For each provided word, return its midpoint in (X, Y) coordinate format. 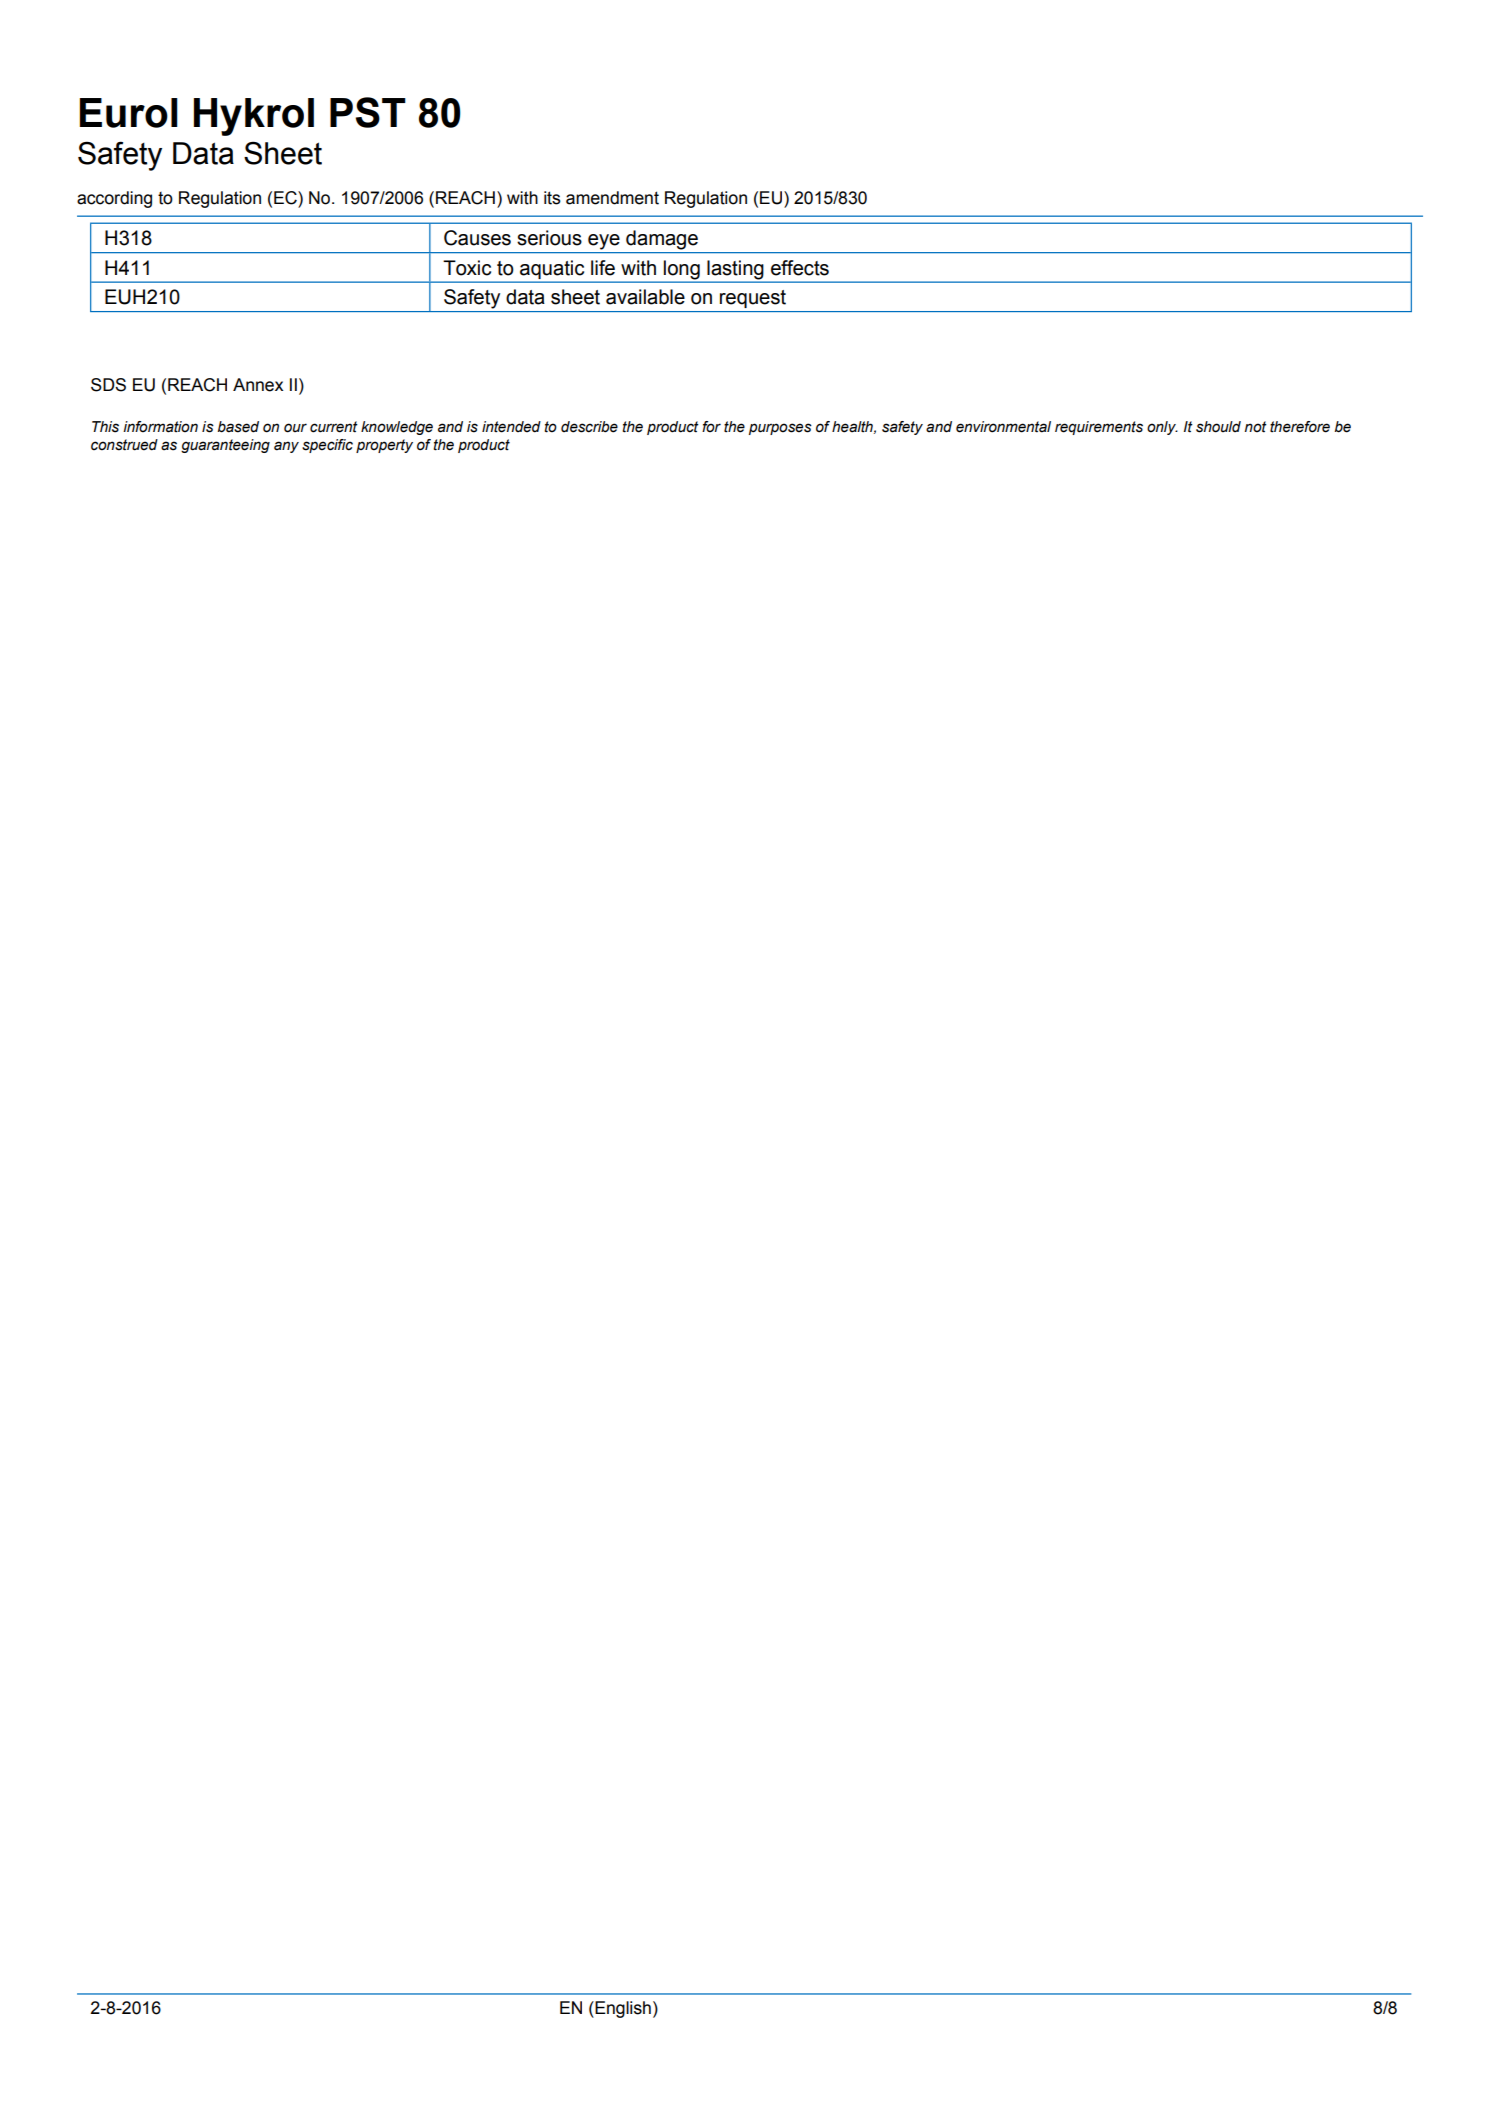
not (1256, 427)
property (384, 446)
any (286, 447)
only (1162, 428)
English (622, 2009)
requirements (1099, 428)
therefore (1300, 427)
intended (511, 427)
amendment (612, 198)
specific (327, 446)
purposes (780, 429)
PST (368, 112)
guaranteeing (225, 446)
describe (589, 427)
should (1218, 427)
